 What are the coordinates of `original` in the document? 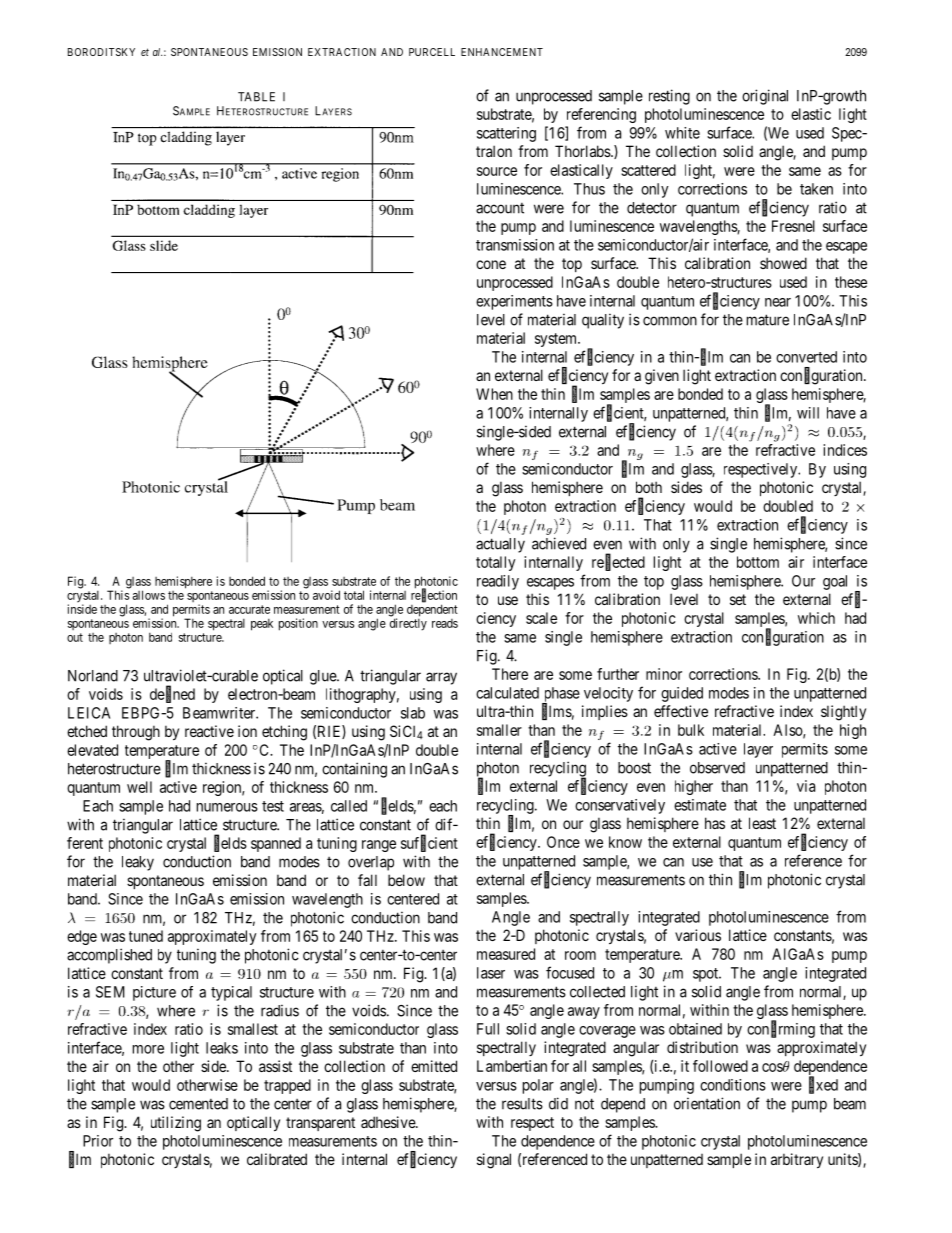 It's located at (765, 97).
